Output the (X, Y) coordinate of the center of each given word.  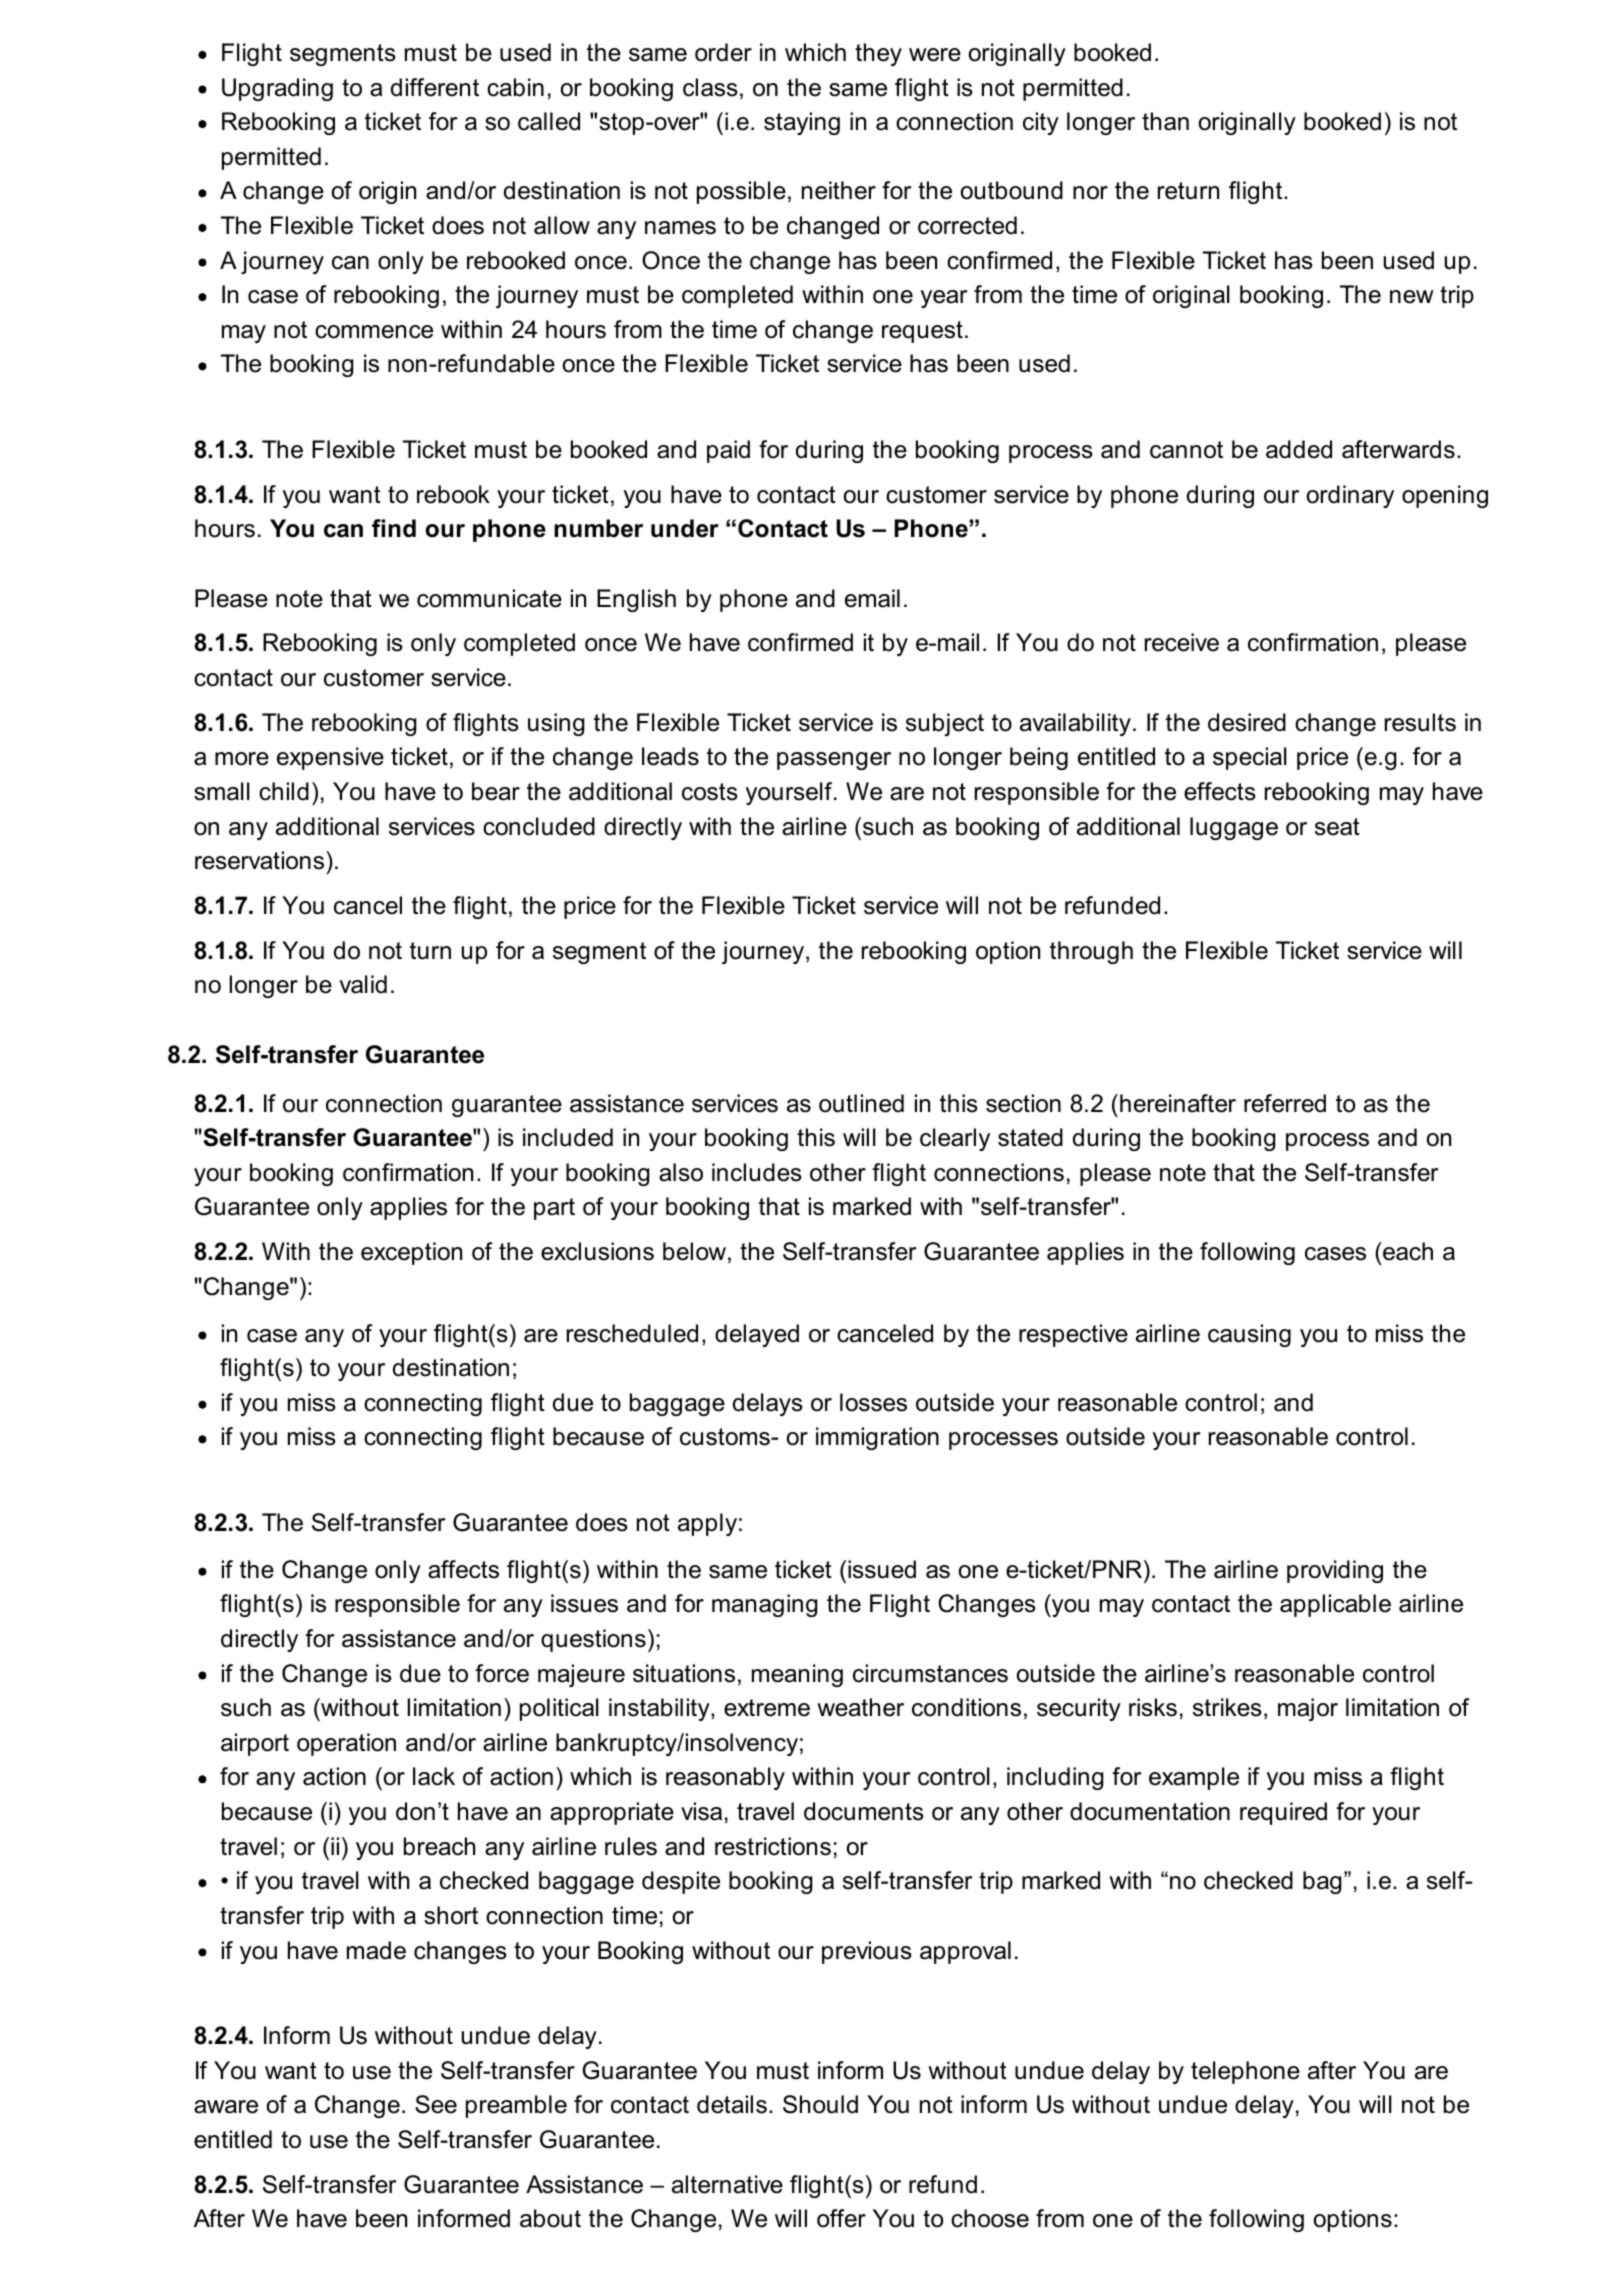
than (1165, 121)
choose (990, 2218)
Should (820, 2104)
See (436, 2104)
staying (802, 123)
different (435, 87)
